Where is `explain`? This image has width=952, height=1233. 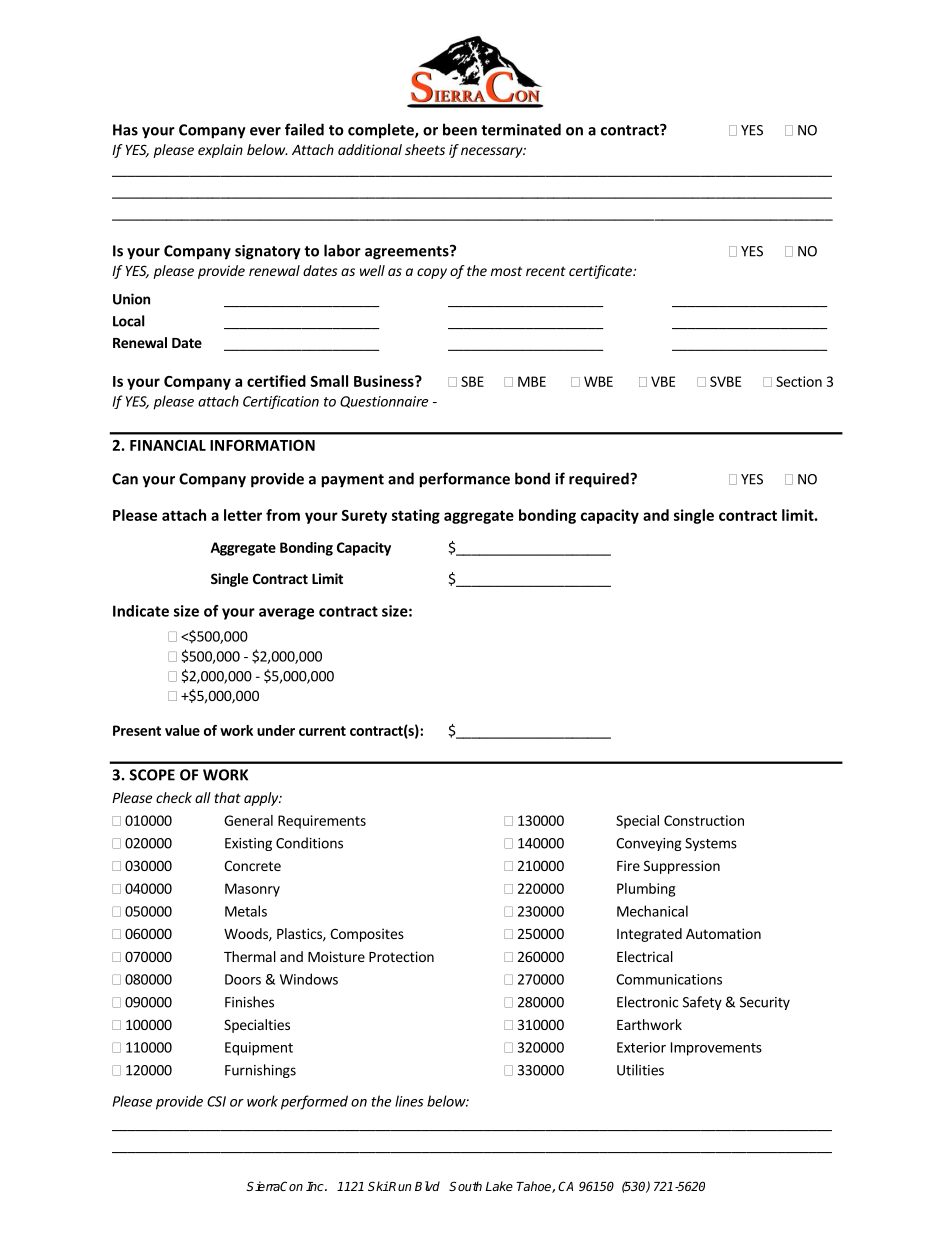
explain is located at coordinates (220, 151).
